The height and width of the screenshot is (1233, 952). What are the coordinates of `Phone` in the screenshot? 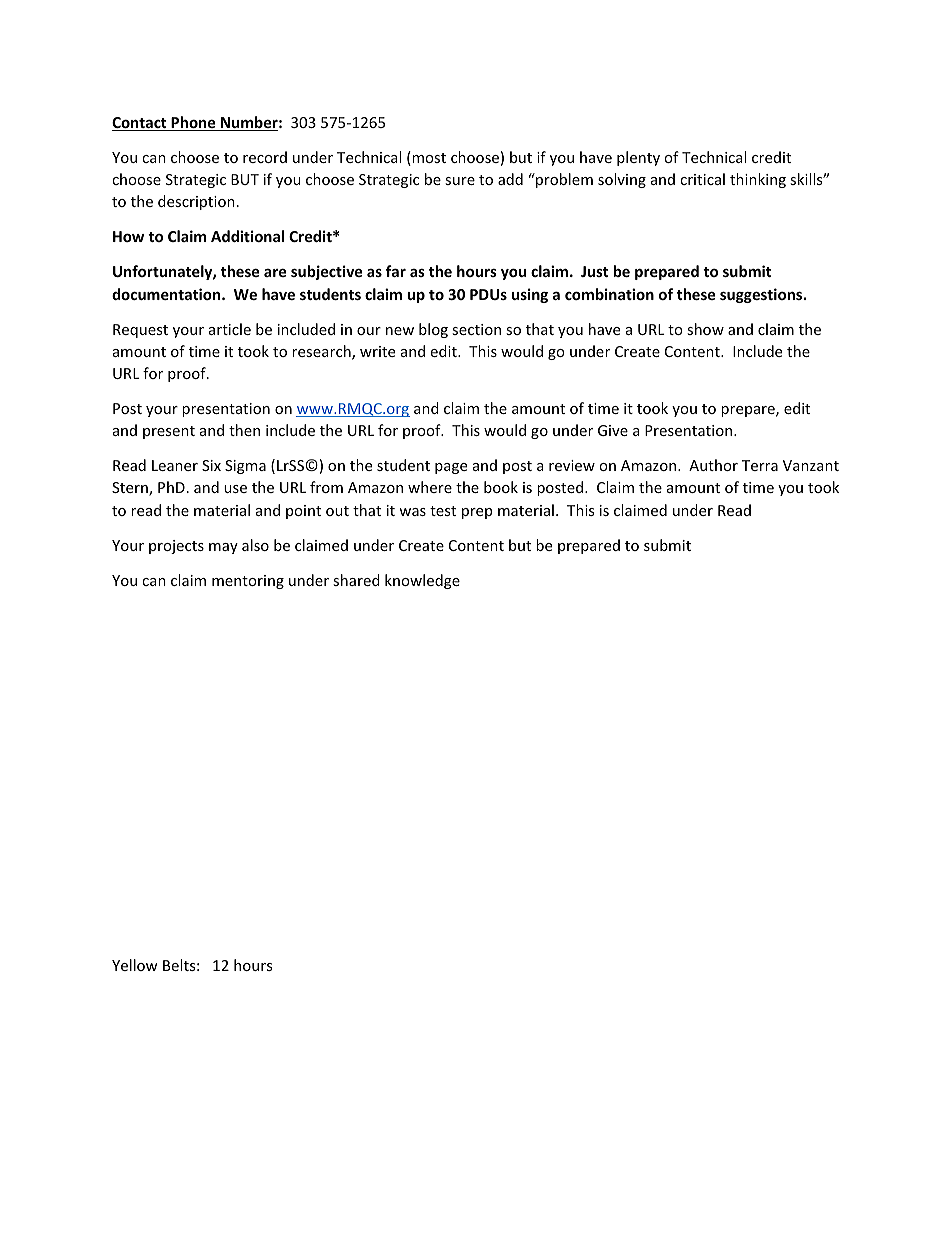 It's located at (193, 123).
